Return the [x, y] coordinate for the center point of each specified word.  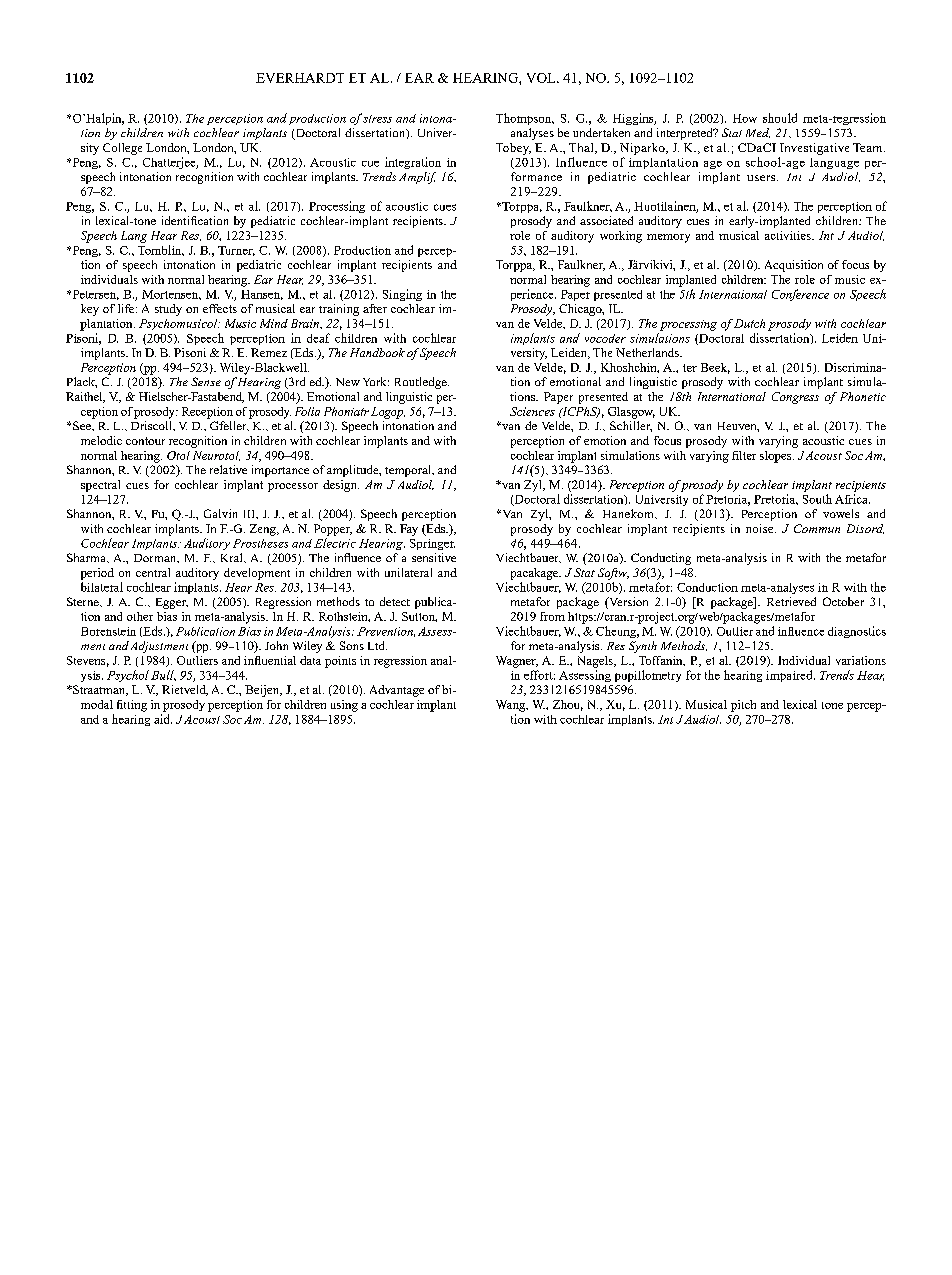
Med [758, 133]
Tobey [513, 149]
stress [377, 119]
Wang [512, 706]
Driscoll [152, 425]
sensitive [434, 557]
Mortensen [171, 295]
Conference [800, 295]
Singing [402, 295]
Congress [795, 398]
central [153, 572]
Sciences [532, 411]
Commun [817, 528]
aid [163, 719]
